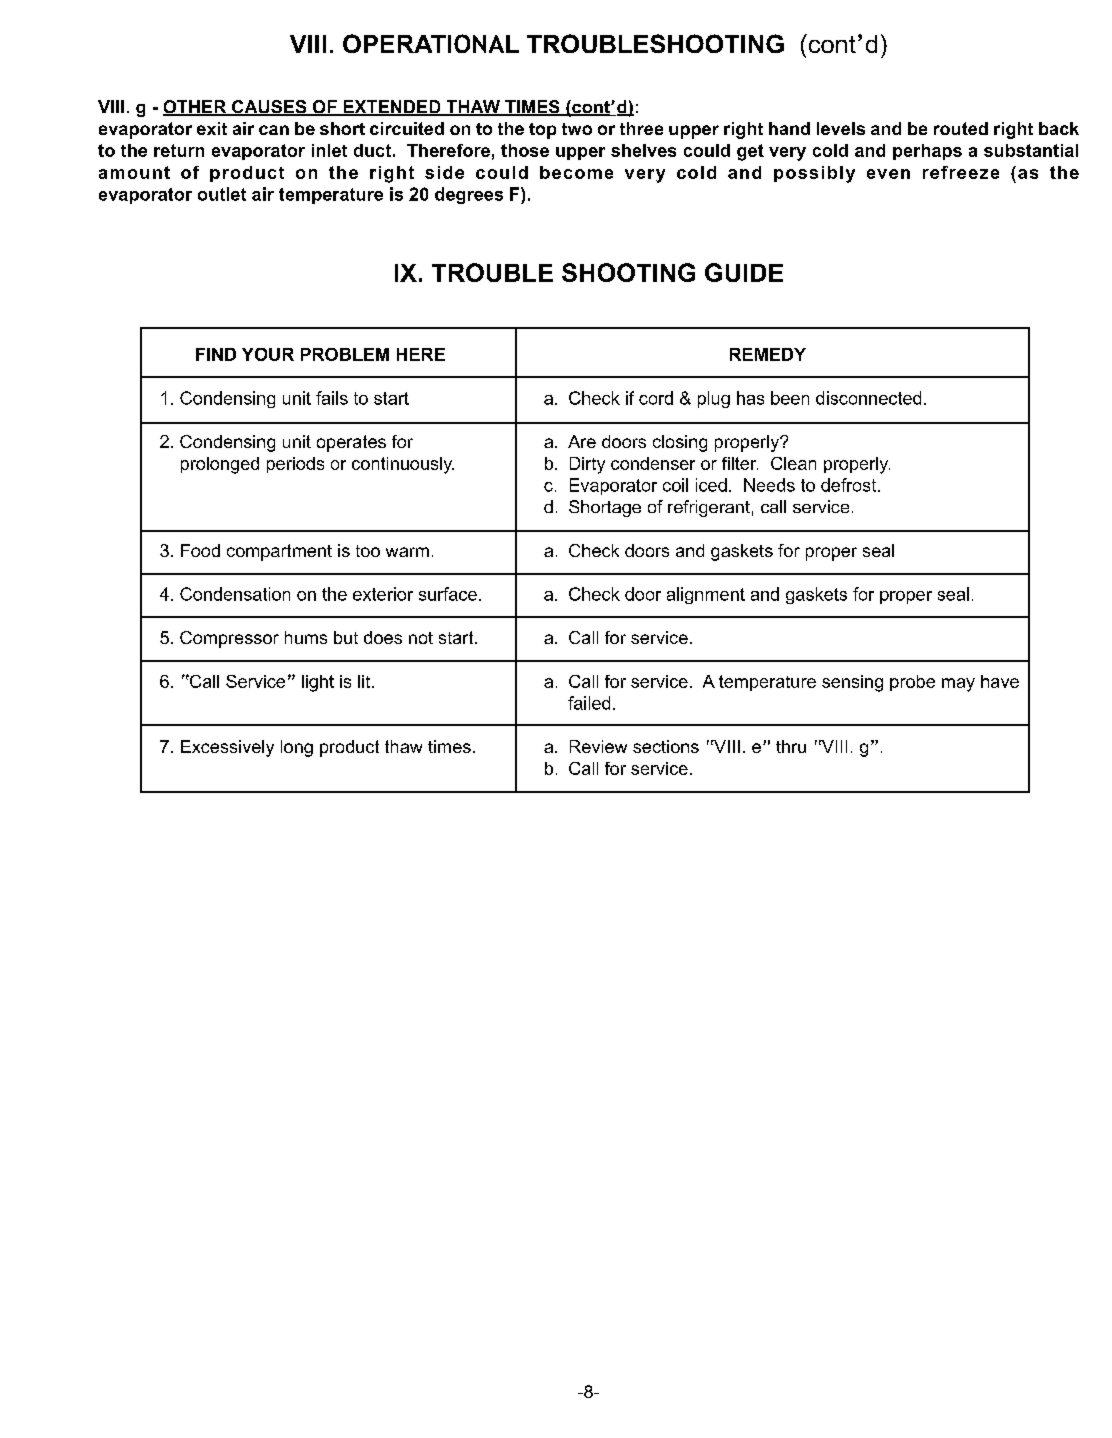 The width and height of the page is (1112, 1438). Describe the element at coordinates (961, 128) in the page. I see `routed` at that location.
